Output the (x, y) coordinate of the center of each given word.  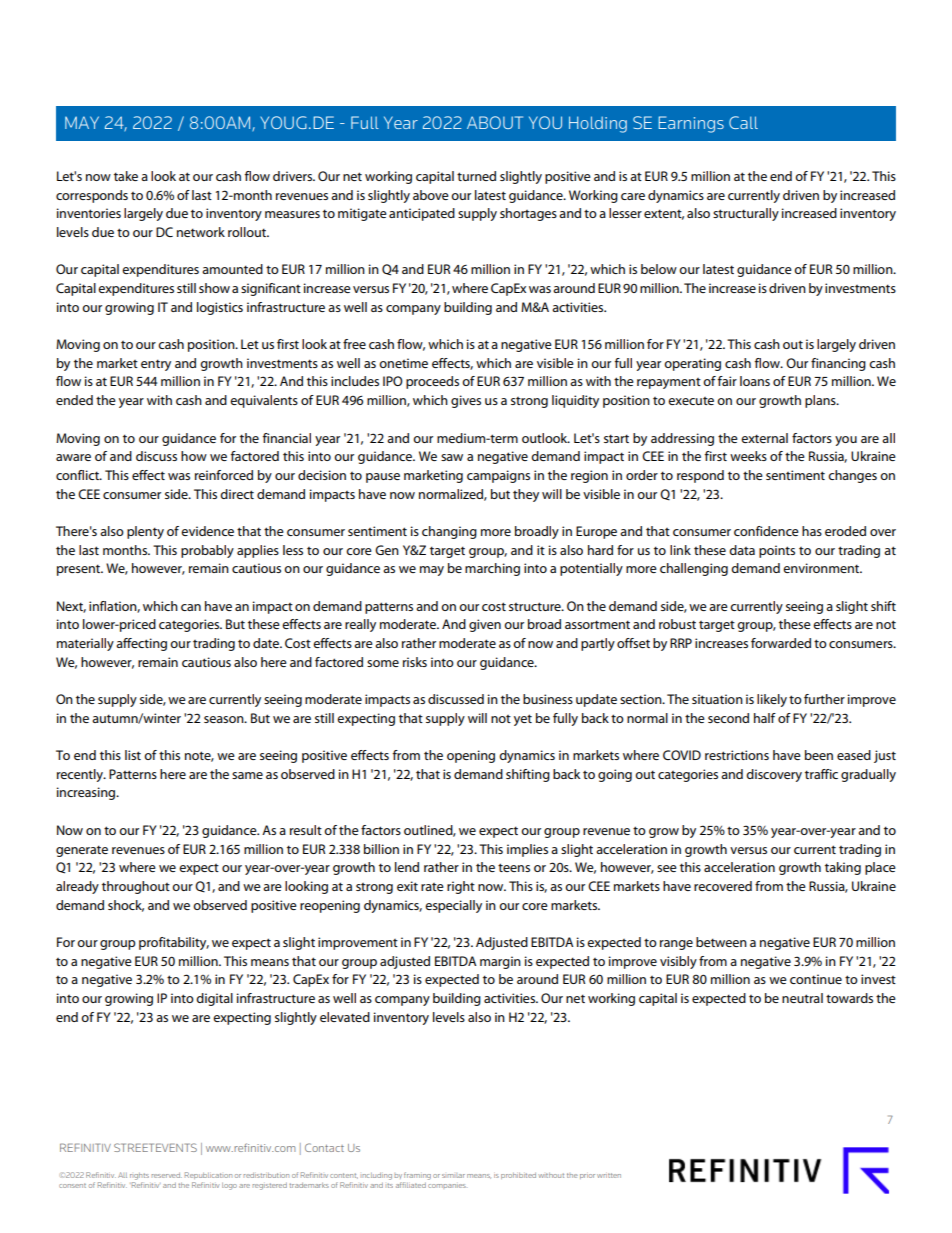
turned (476, 176)
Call (743, 122)
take (126, 176)
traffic (821, 774)
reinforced (224, 475)
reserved (167, 1175)
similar (453, 1176)
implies (527, 850)
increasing (87, 793)
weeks (748, 456)
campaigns (498, 476)
